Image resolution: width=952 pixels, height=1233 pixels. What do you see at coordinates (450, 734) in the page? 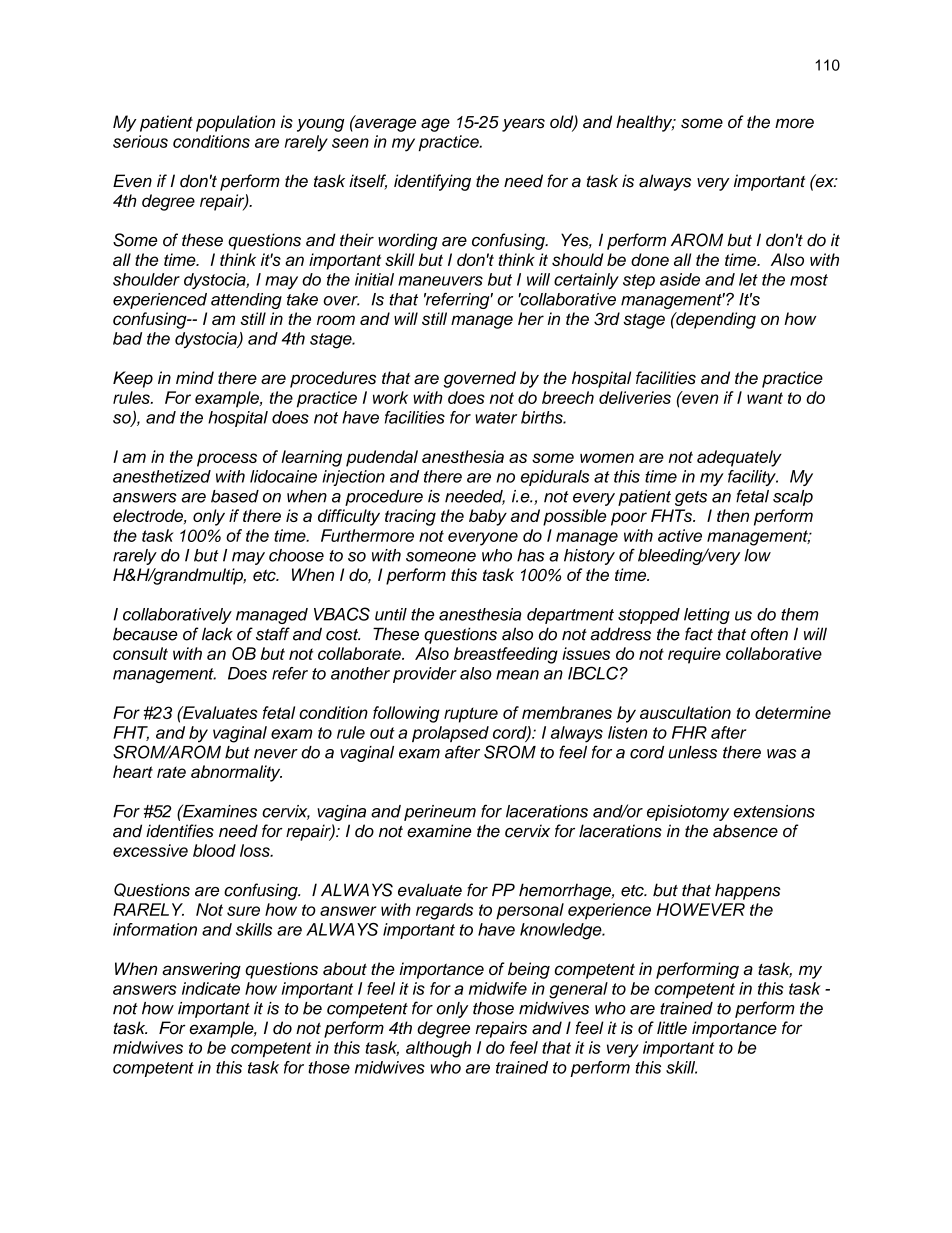
I see `prolapsed` at bounding box center [450, 734].
